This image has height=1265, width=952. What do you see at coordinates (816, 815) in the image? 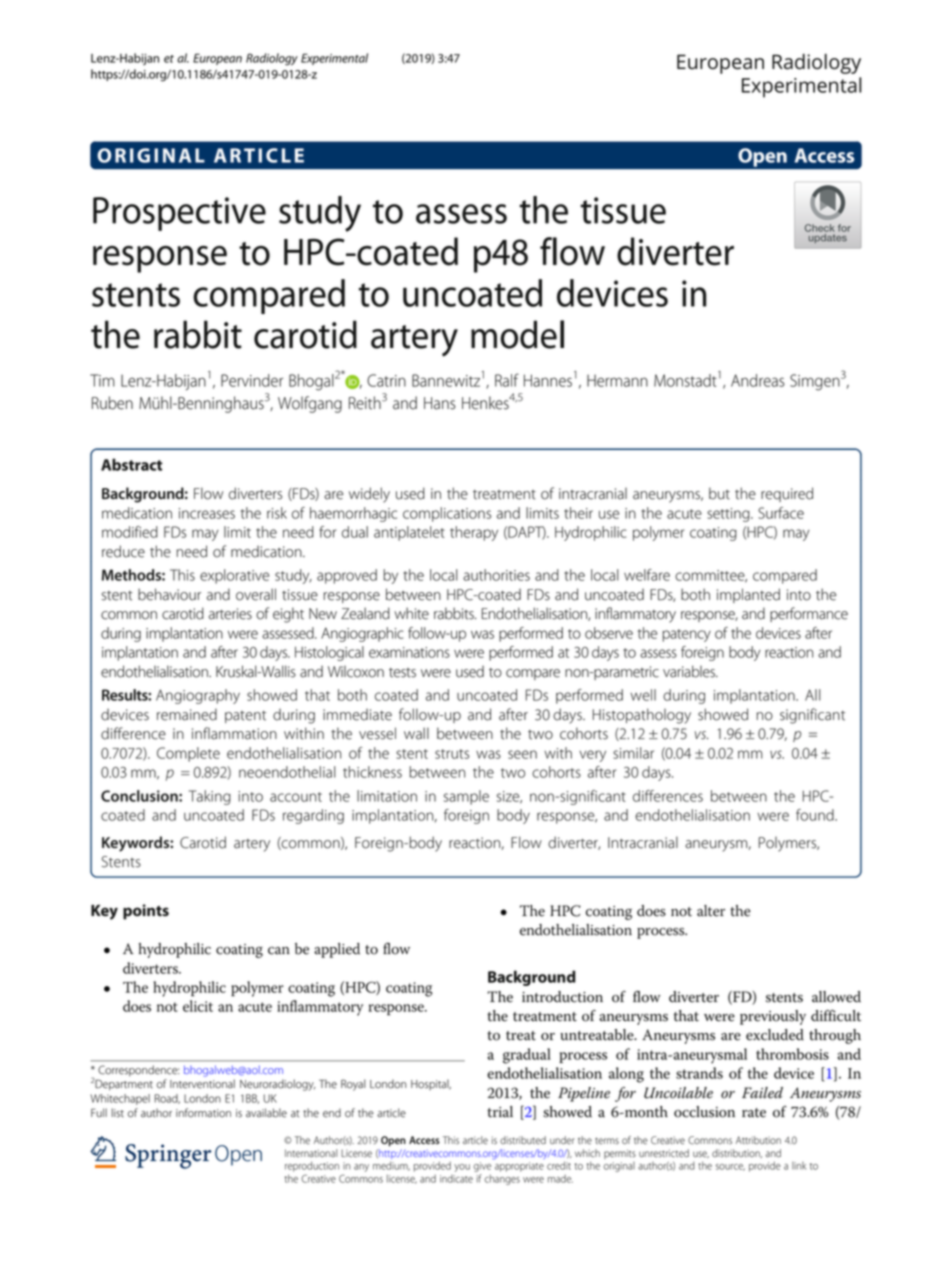
I see `found` at bounding box center [816, 815].
